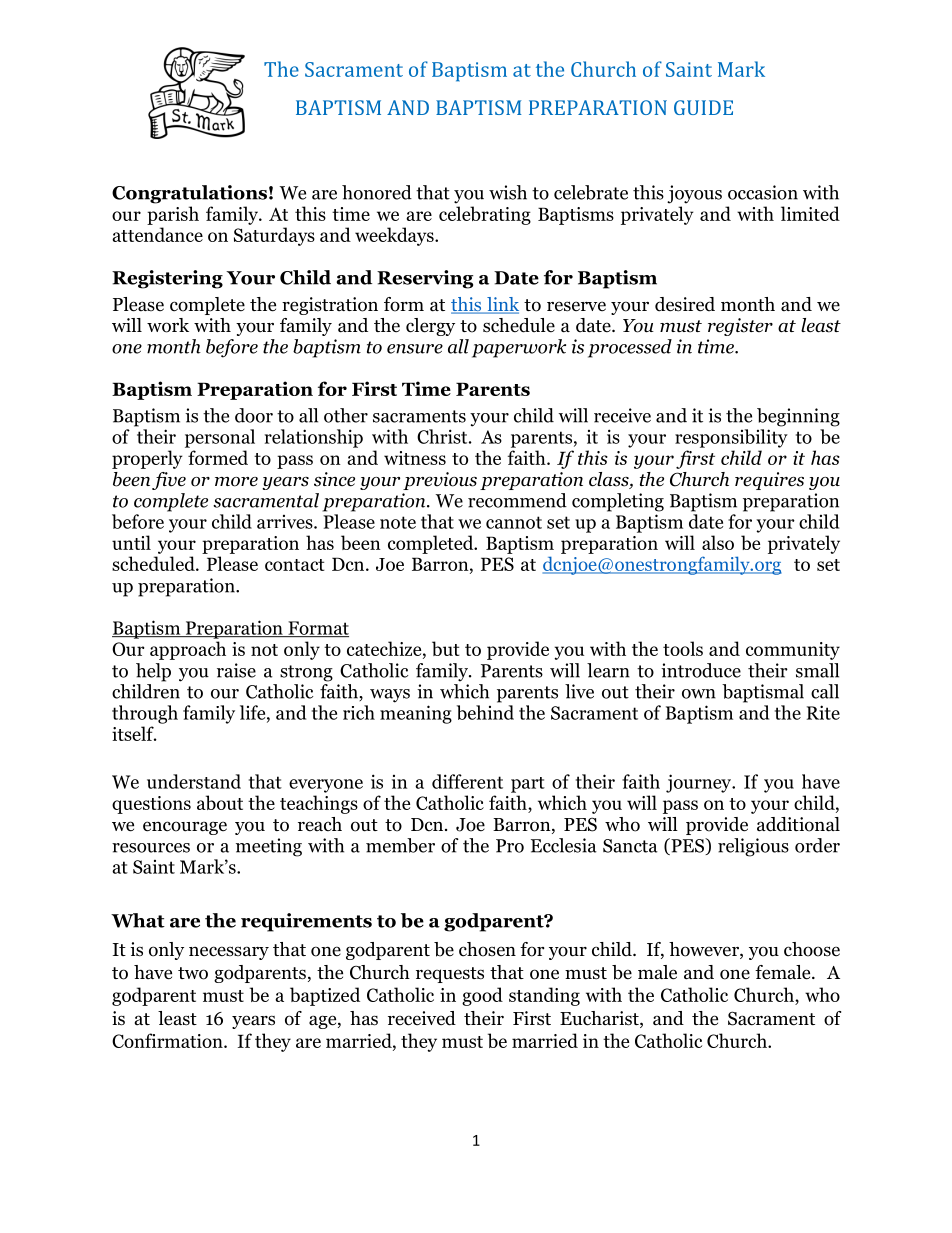 This page has height=1233, width=952. Describe the element at coordinates (482, 996) in the page. I see `good` at that location.
